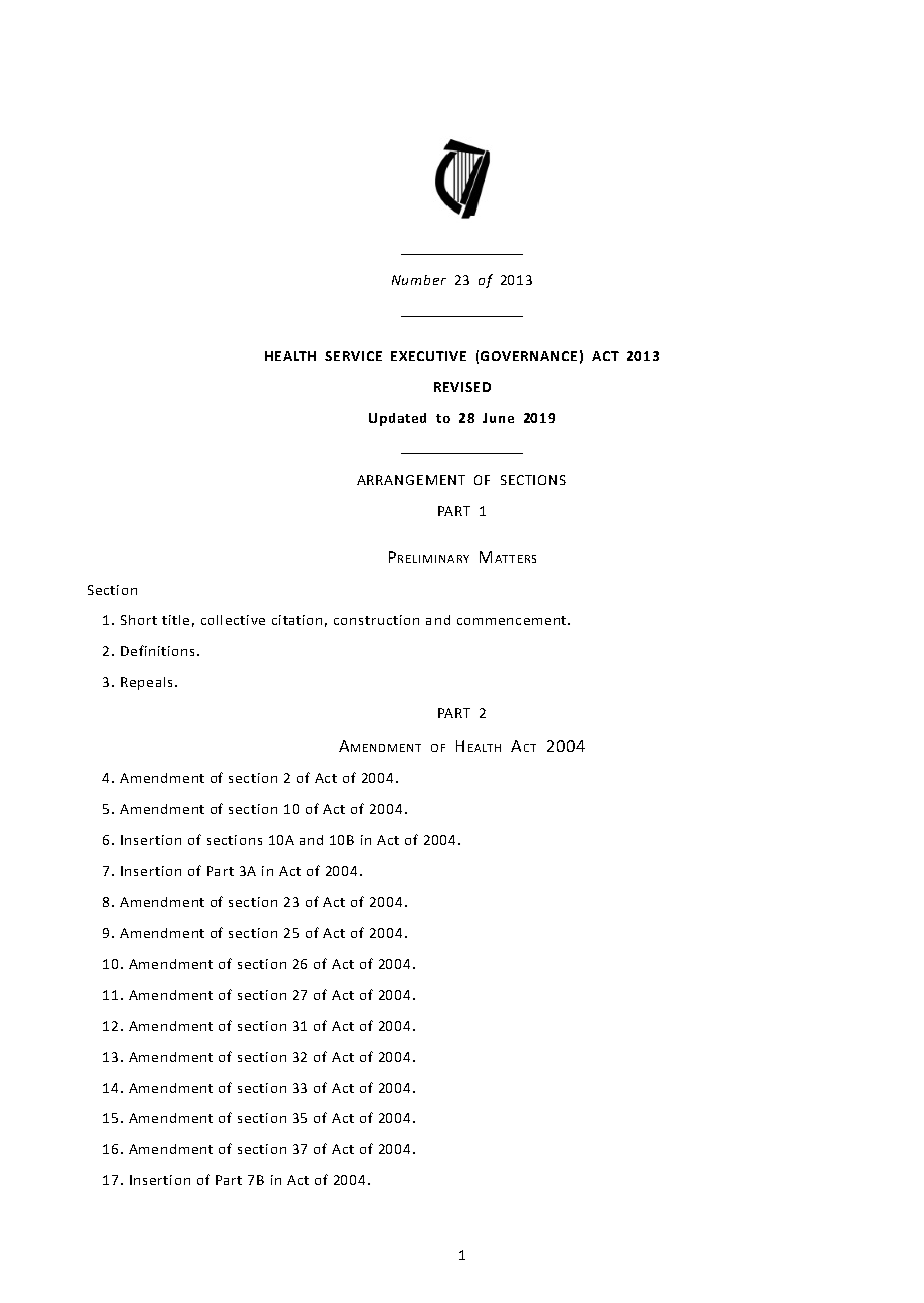 The height and width of the document is (1303, 924). What do you see at coordinates (428, 356) in the document?
I see `EXECUTIVE` at bounding box center [428, 356].
